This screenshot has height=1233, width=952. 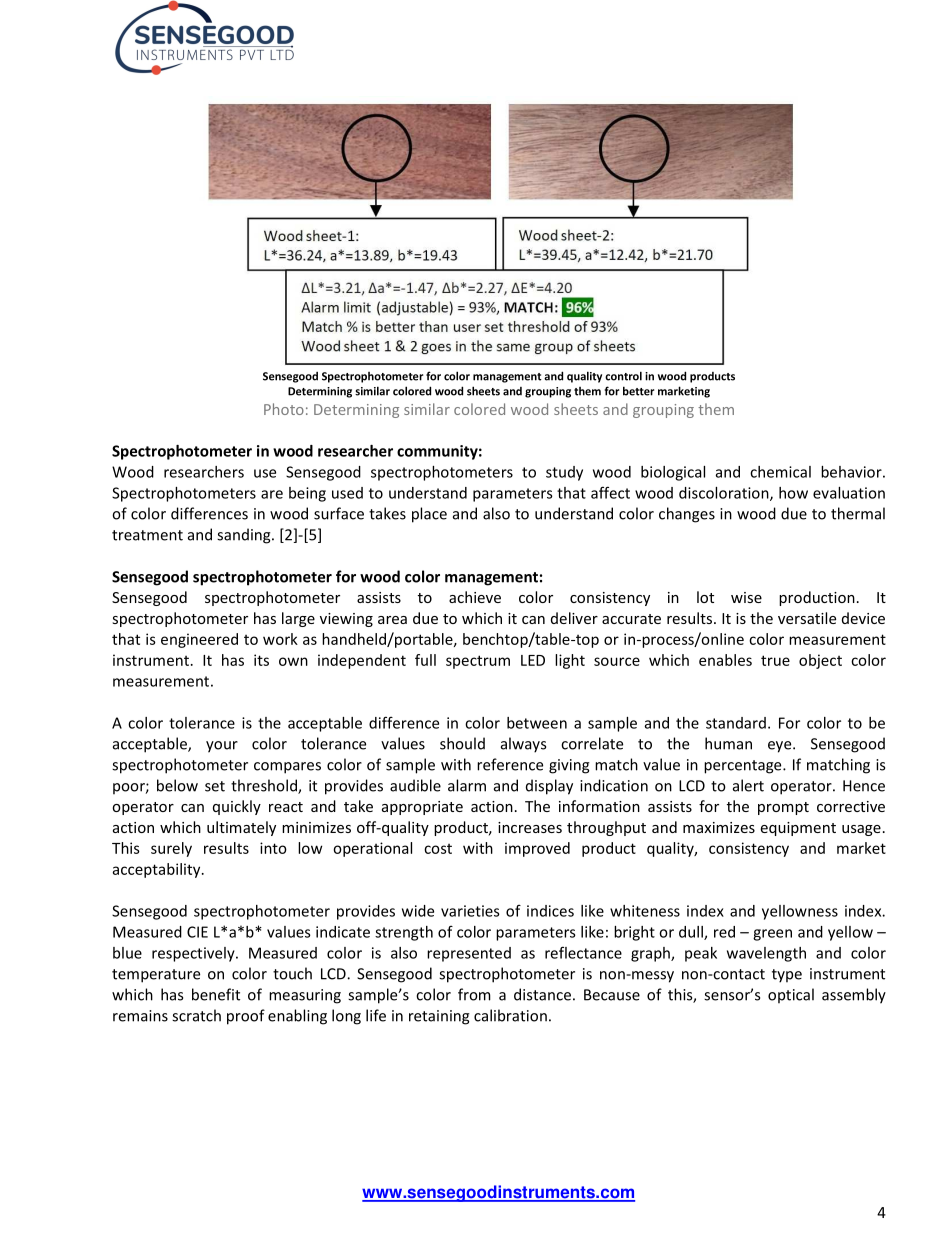 I want to click on being, so click(x=307, y=494).
